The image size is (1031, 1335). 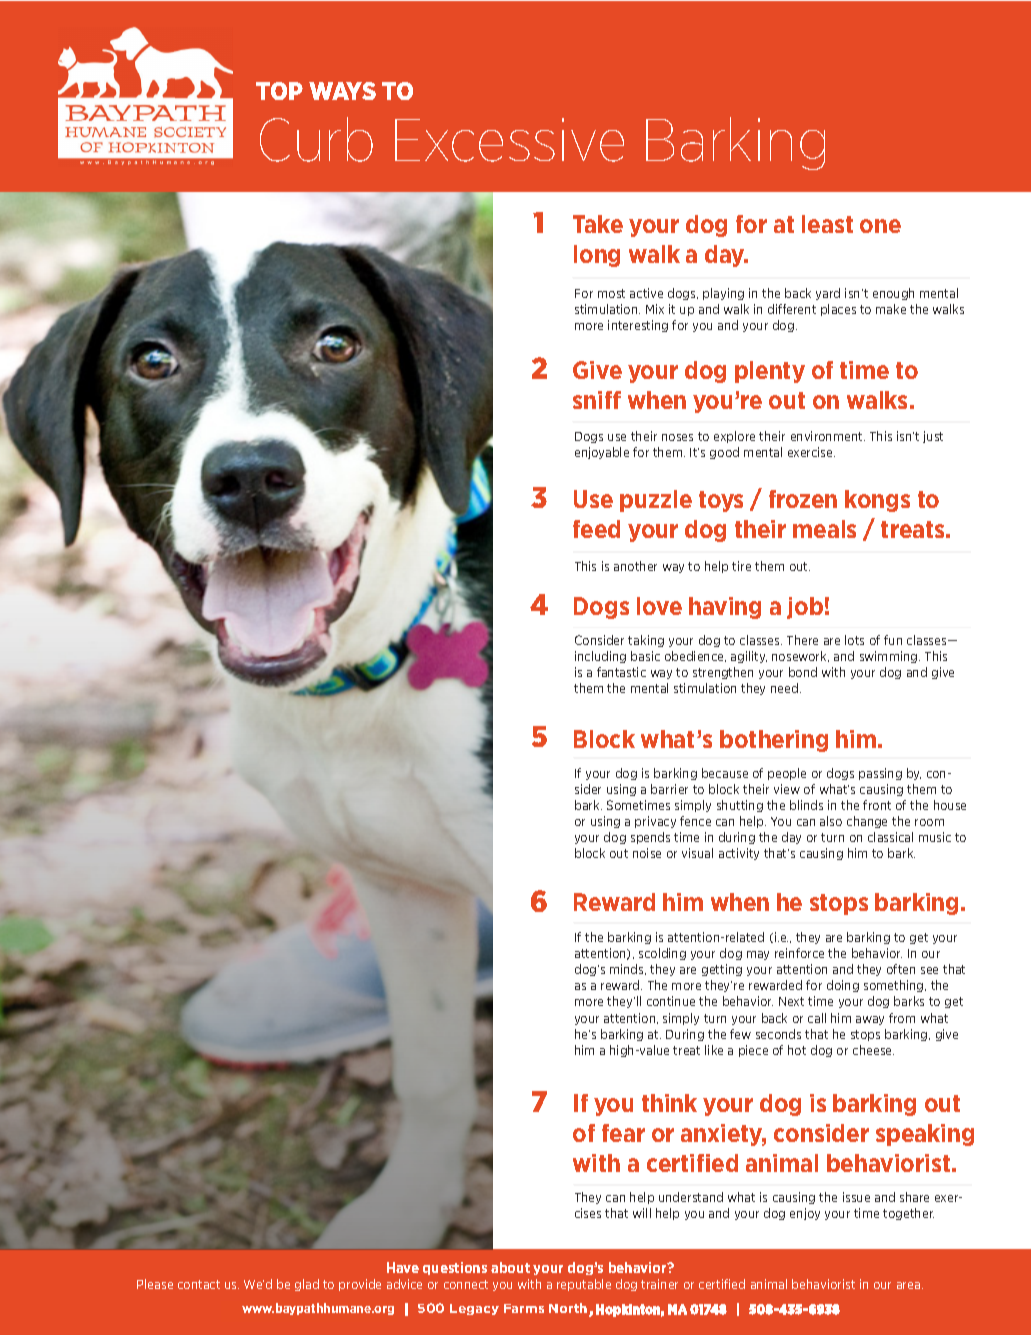 I want to click on minds, so click(x=628, y=969).
